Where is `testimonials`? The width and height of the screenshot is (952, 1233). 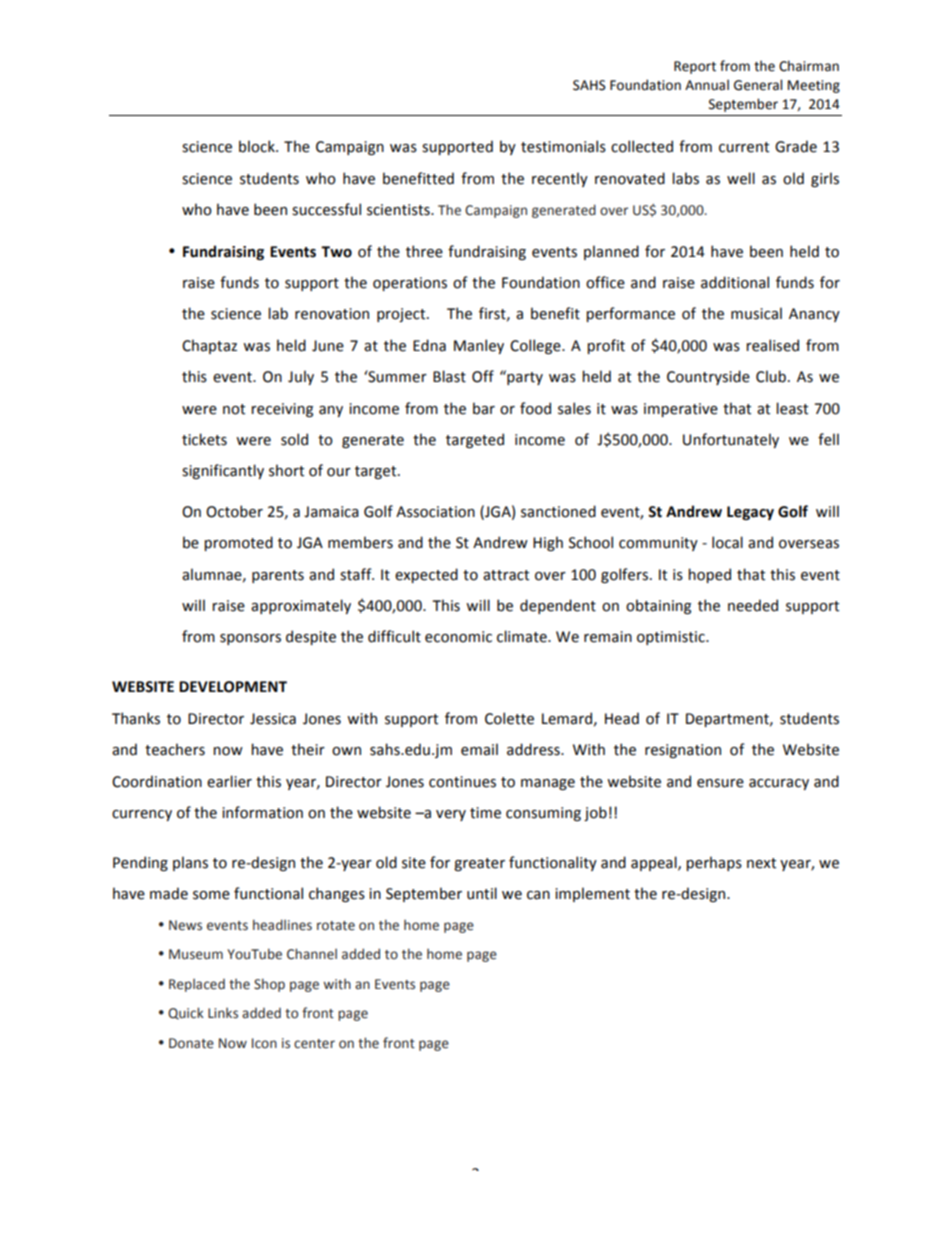 testimonials is located at coordinates (563, 146).
